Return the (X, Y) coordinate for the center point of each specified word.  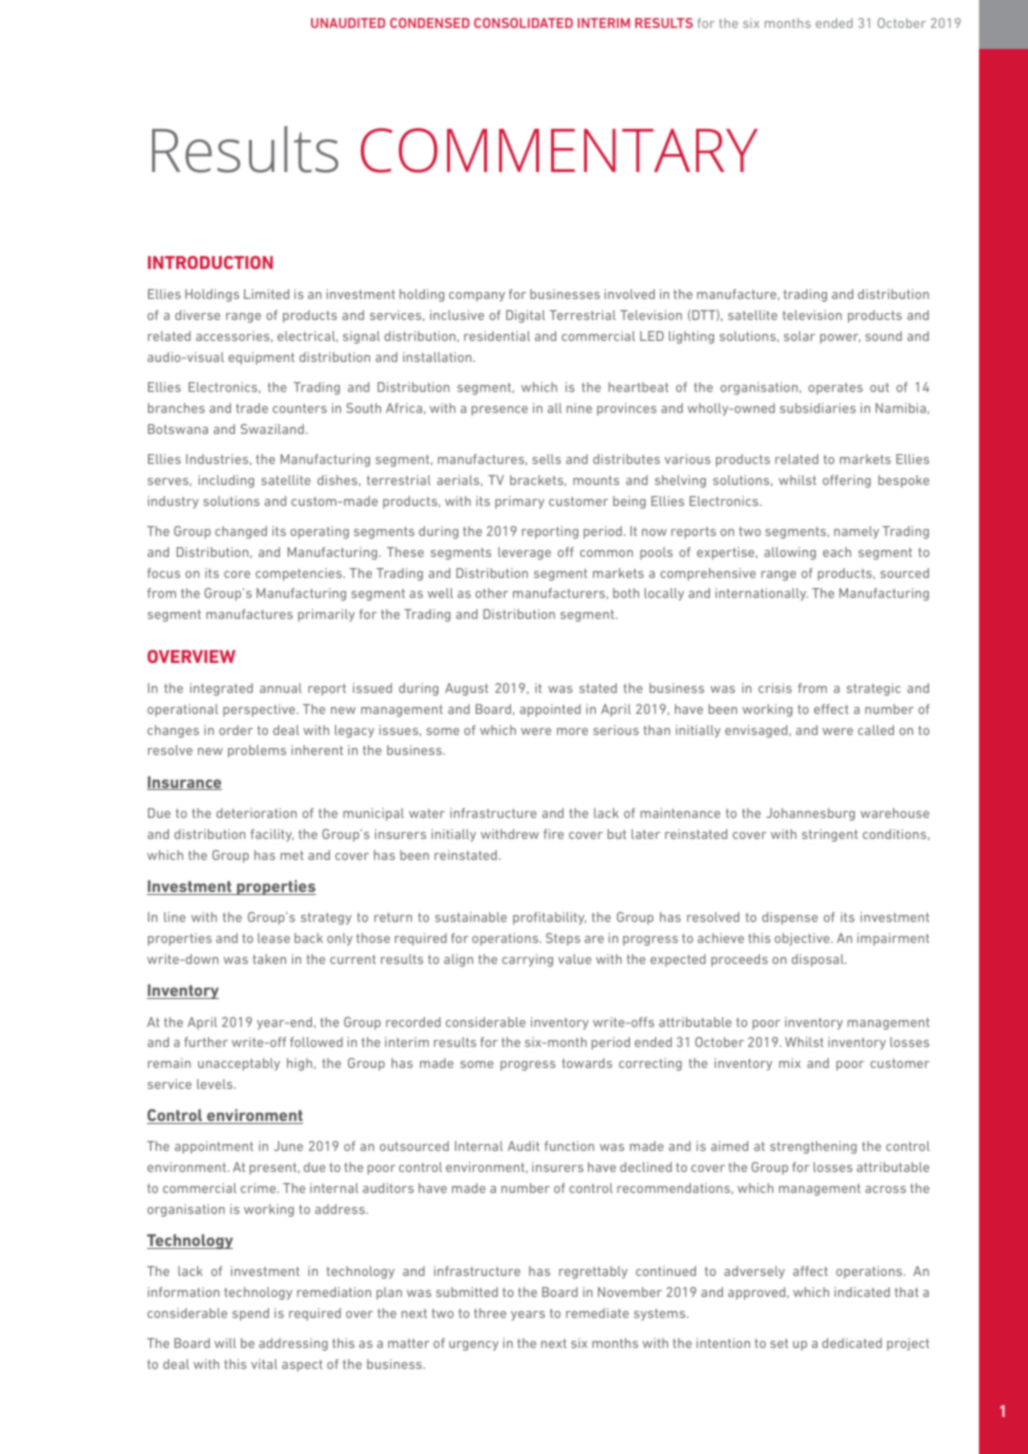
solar (799, 336)
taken (269, 959)
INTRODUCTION (210, 262)
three (490, 1313)
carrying (527, 960)
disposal (819, 960)
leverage (524, 553)
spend (250, 1314)
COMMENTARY (559, 150)
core (237, 574)
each (837, 552)
